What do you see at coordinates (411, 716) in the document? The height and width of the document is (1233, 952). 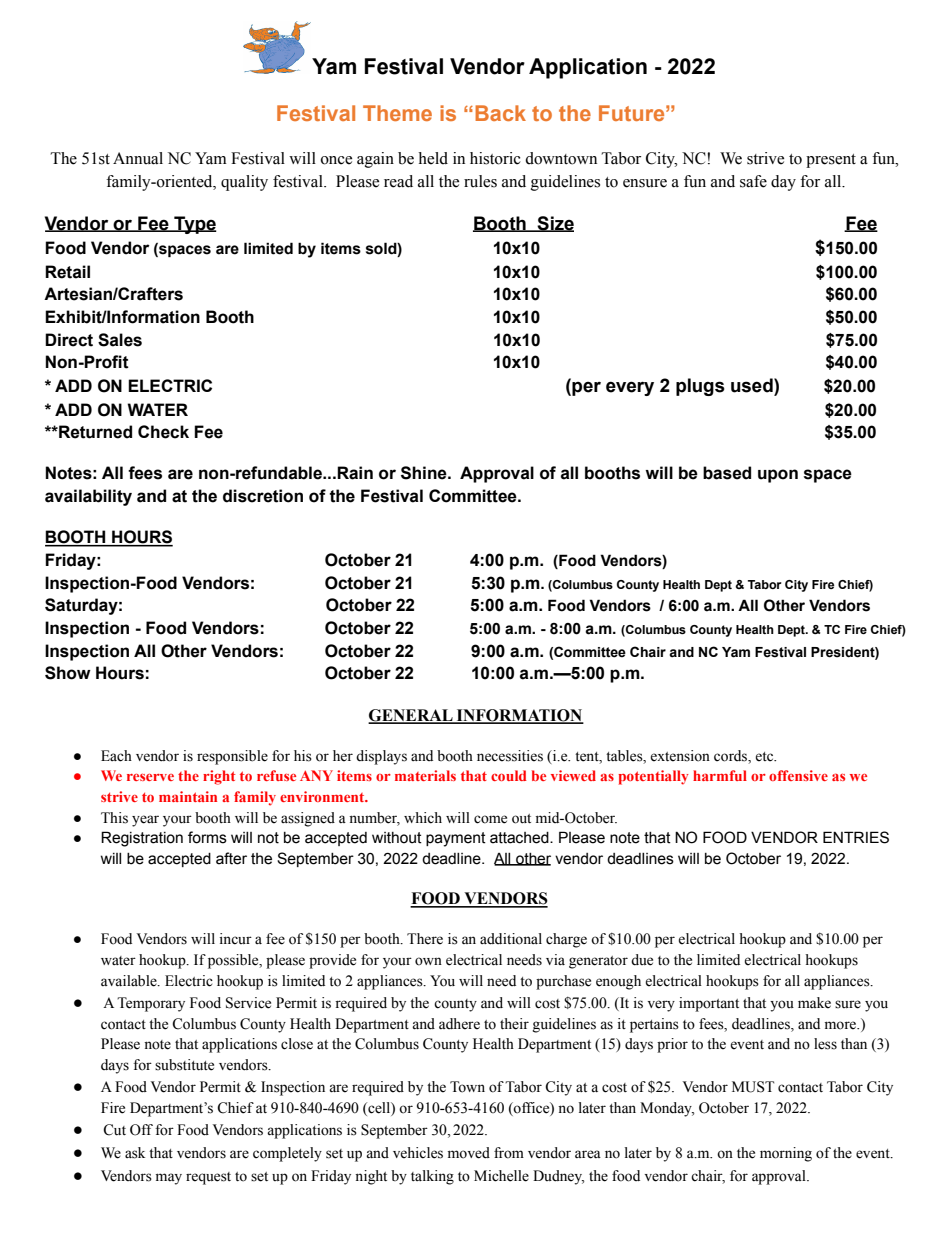 I see `GENERAL` at bounding box center [411, 716].
